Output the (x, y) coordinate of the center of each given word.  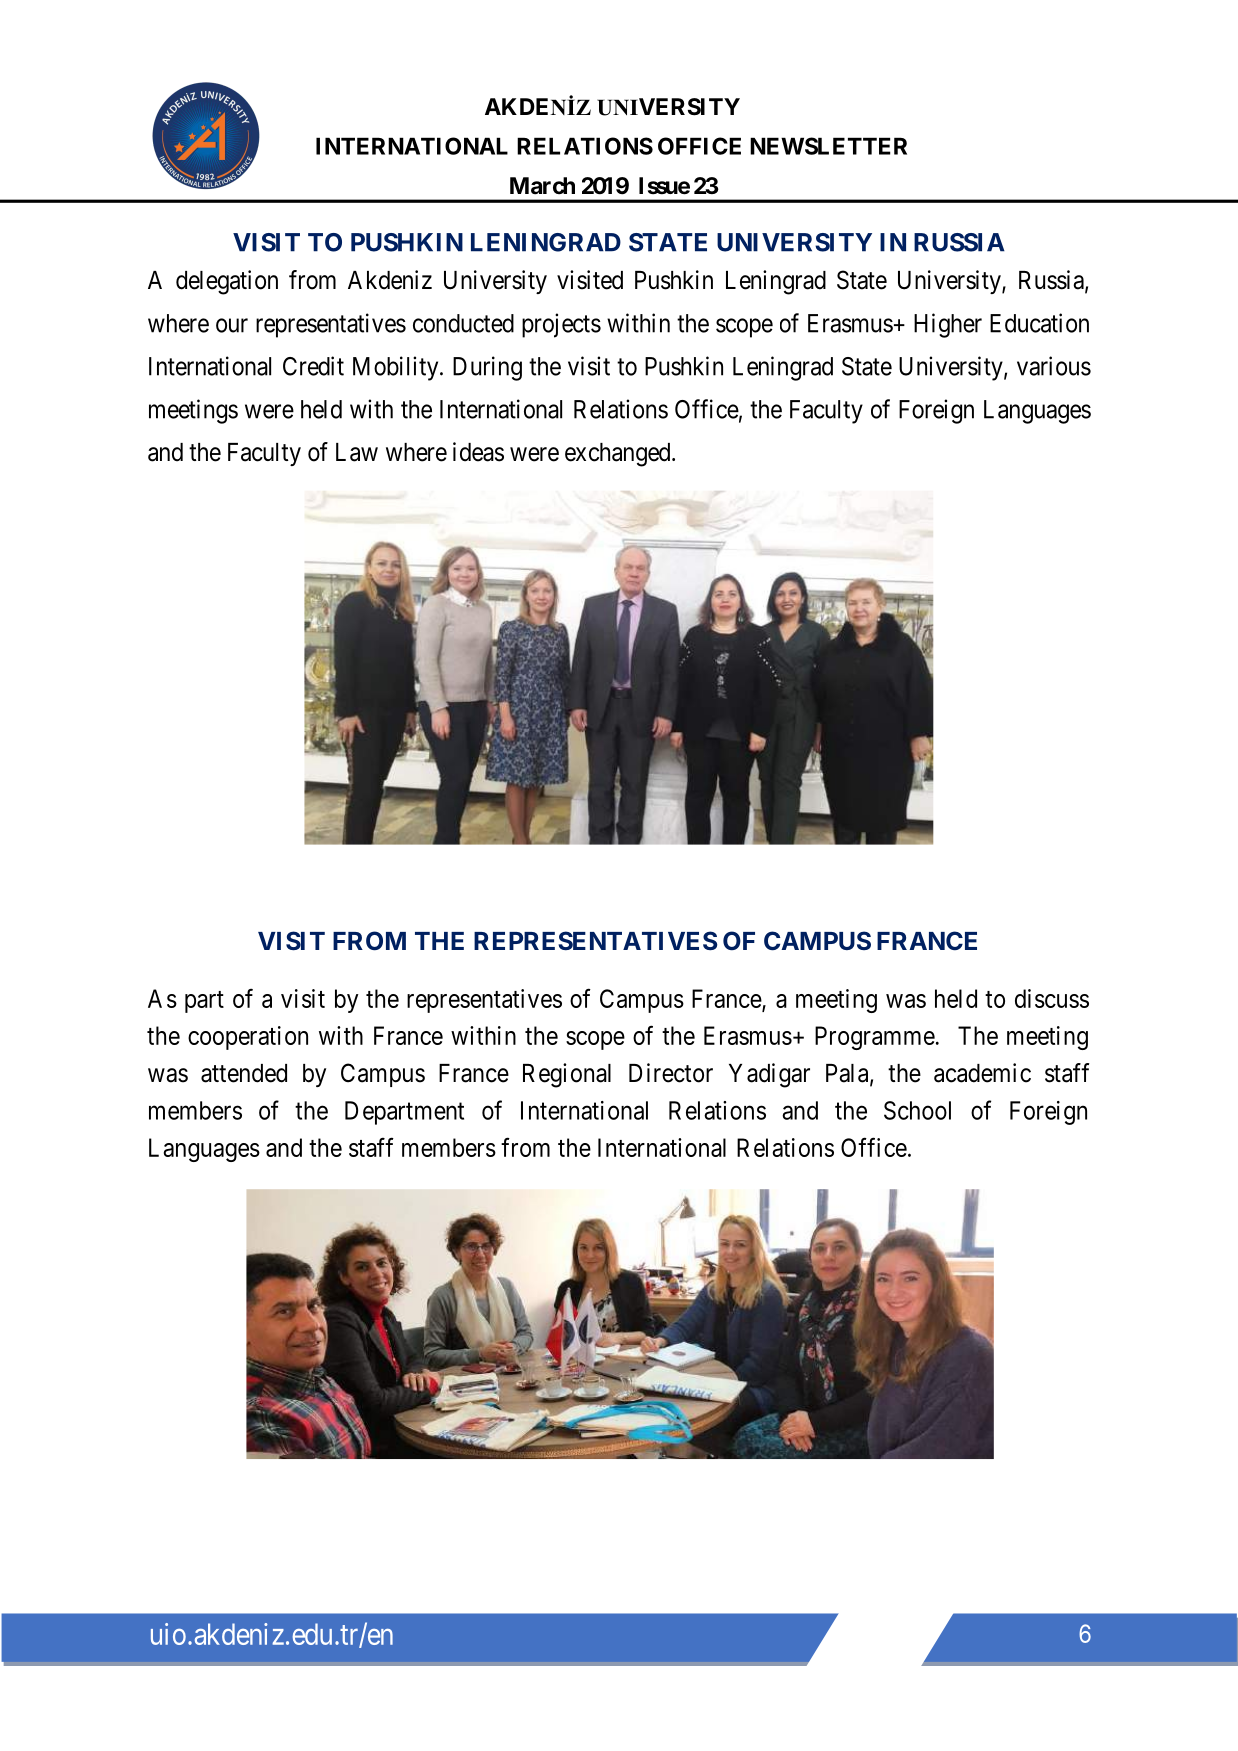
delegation (227, 282)
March (542, 186)
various (1054, 366)
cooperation (248, 1038)
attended (244, 1073)
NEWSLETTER (828, 146)
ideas (478, 452)
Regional (567, 1075)
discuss (1052, 998)
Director (671, 1073)
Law (357, 452)
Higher (948, 325)
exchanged (619, 455)
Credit (313, 366)
